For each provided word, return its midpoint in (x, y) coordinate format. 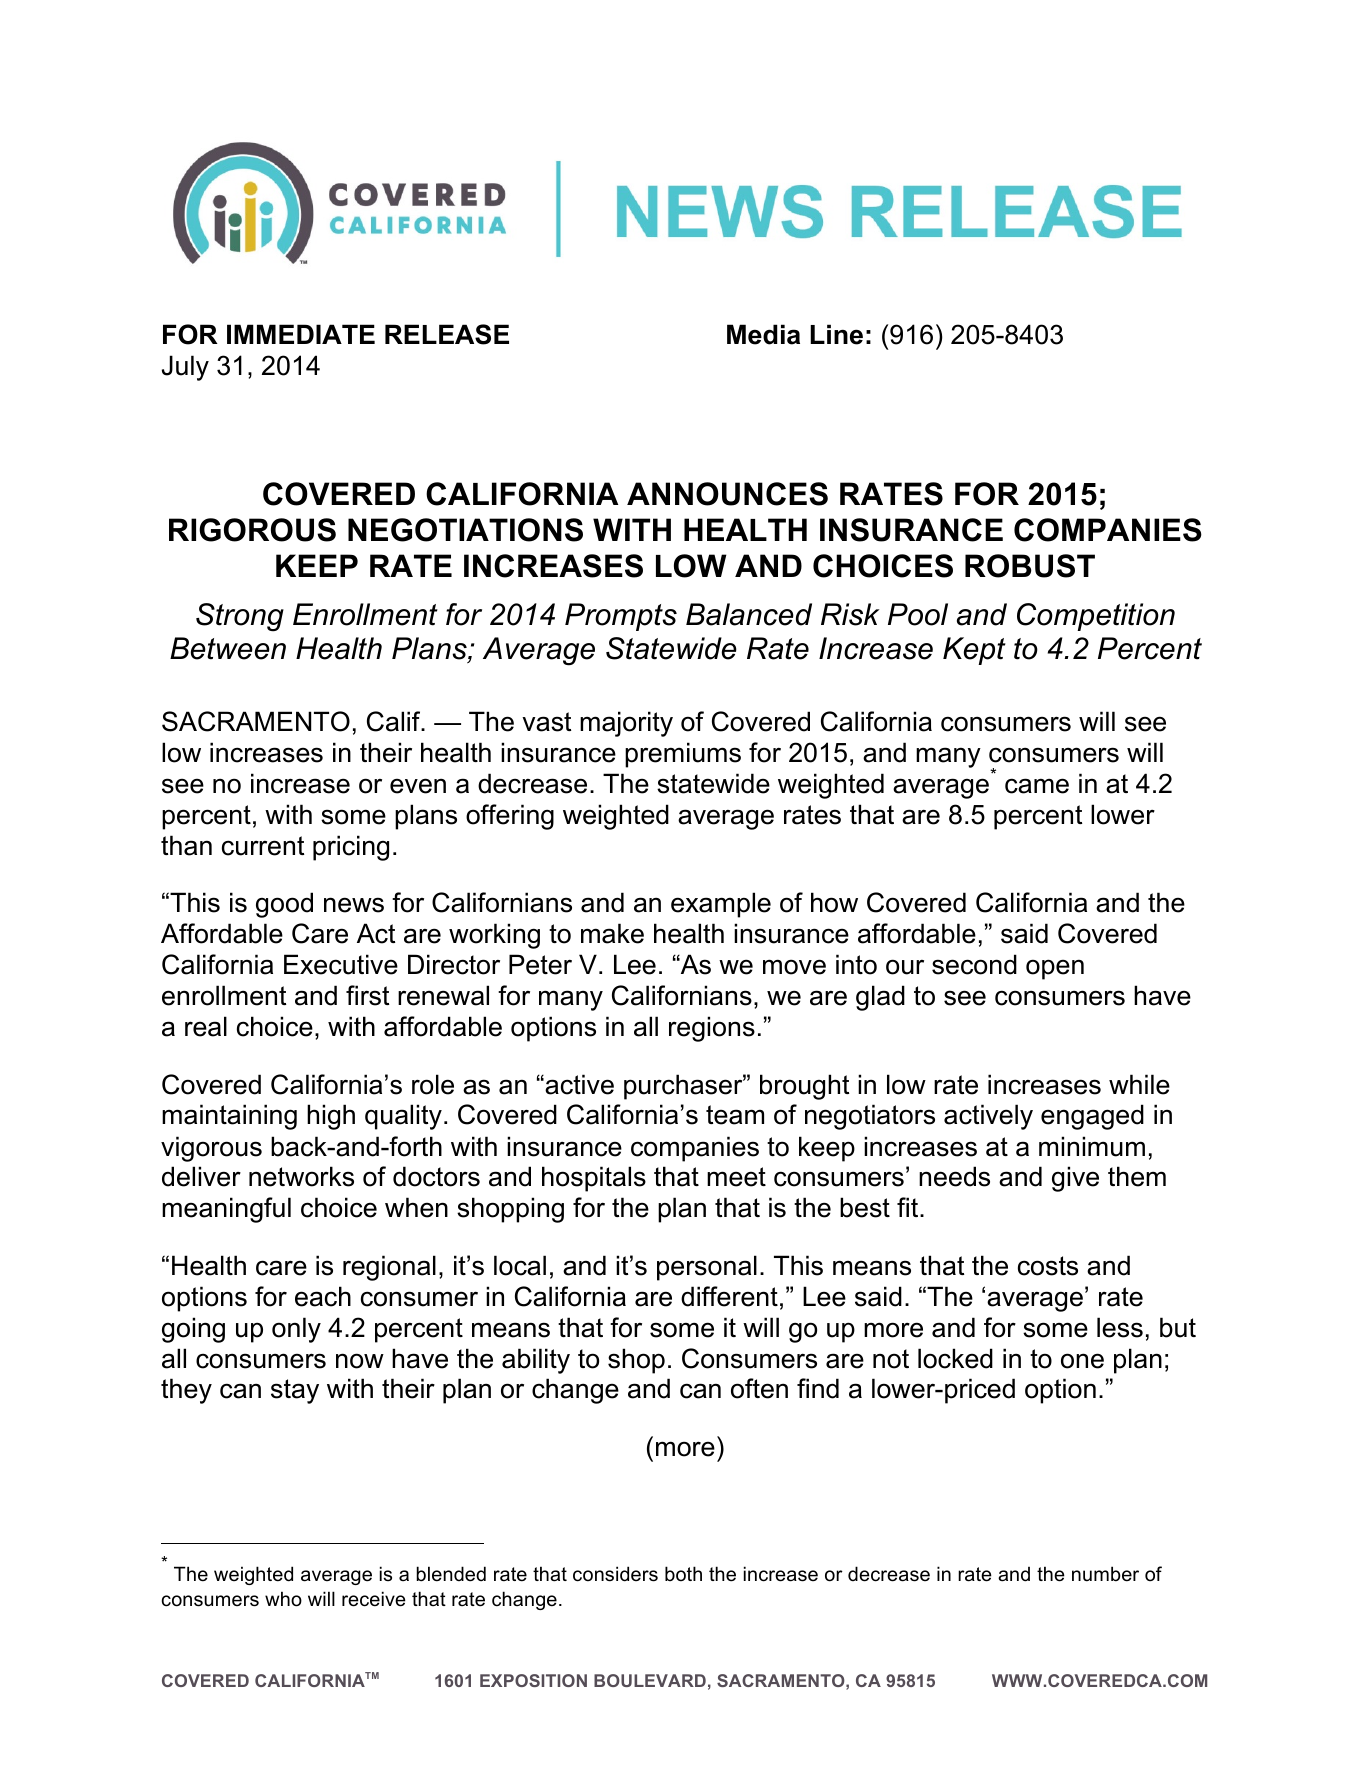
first (367, 995)
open (1055, 969)
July (185, 368)
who (283, 1599)
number (1105, 1574)
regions (712, 1029)
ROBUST (1030, 566)
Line (836, 334)
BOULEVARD (650, 1680)
